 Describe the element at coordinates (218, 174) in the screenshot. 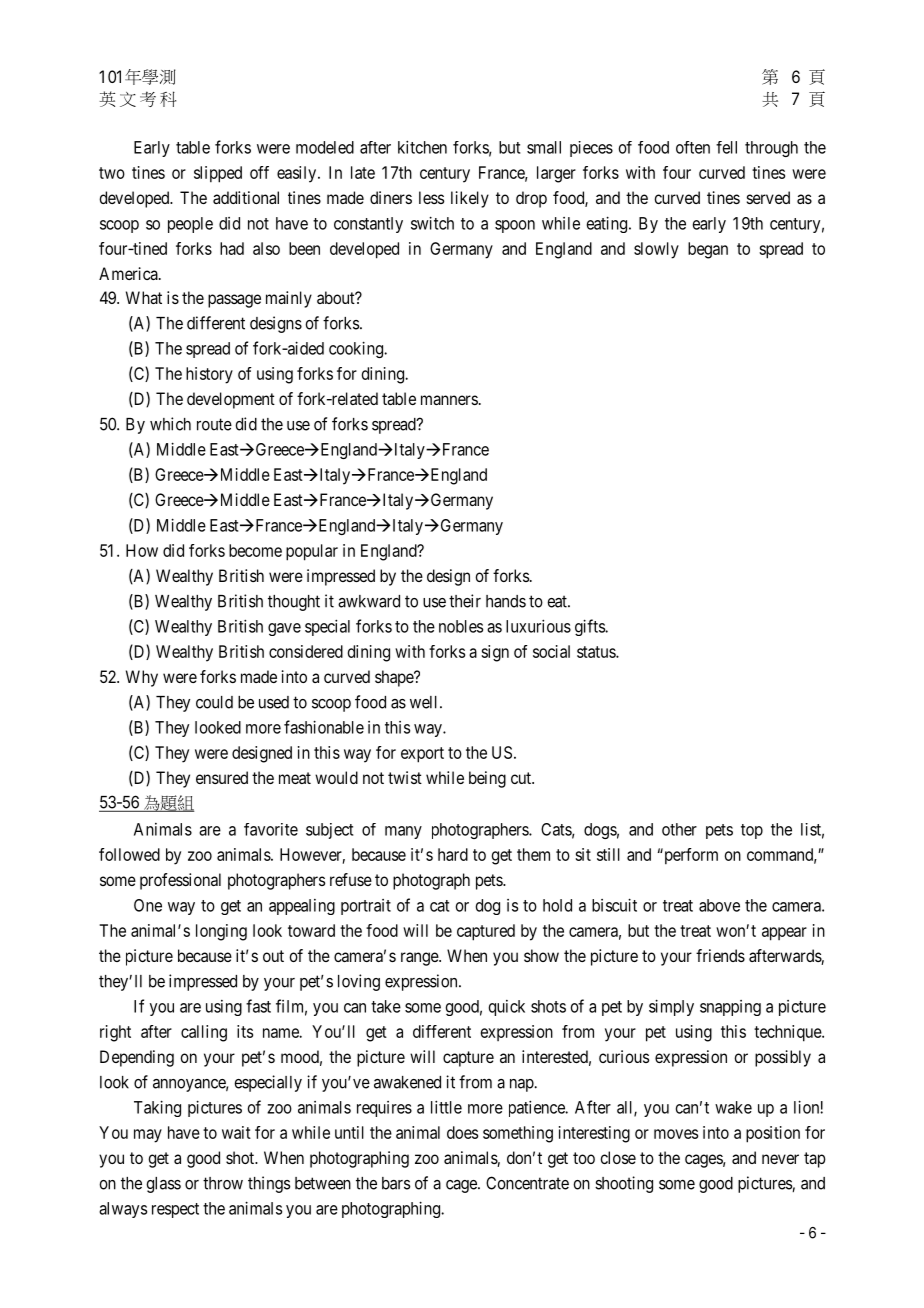

I see `slipped` at that location.
